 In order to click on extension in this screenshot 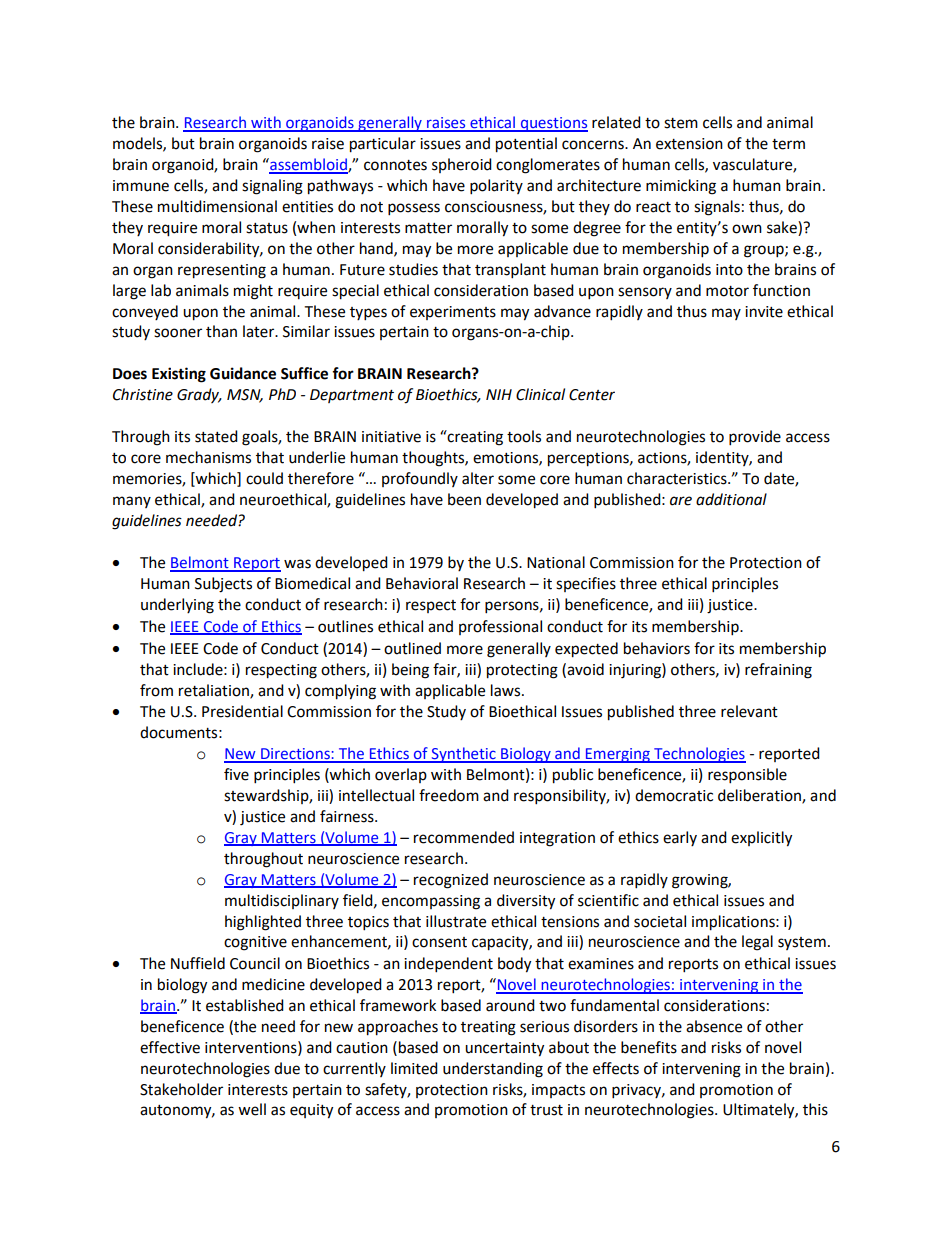, I will do `click(689, 144)`.
